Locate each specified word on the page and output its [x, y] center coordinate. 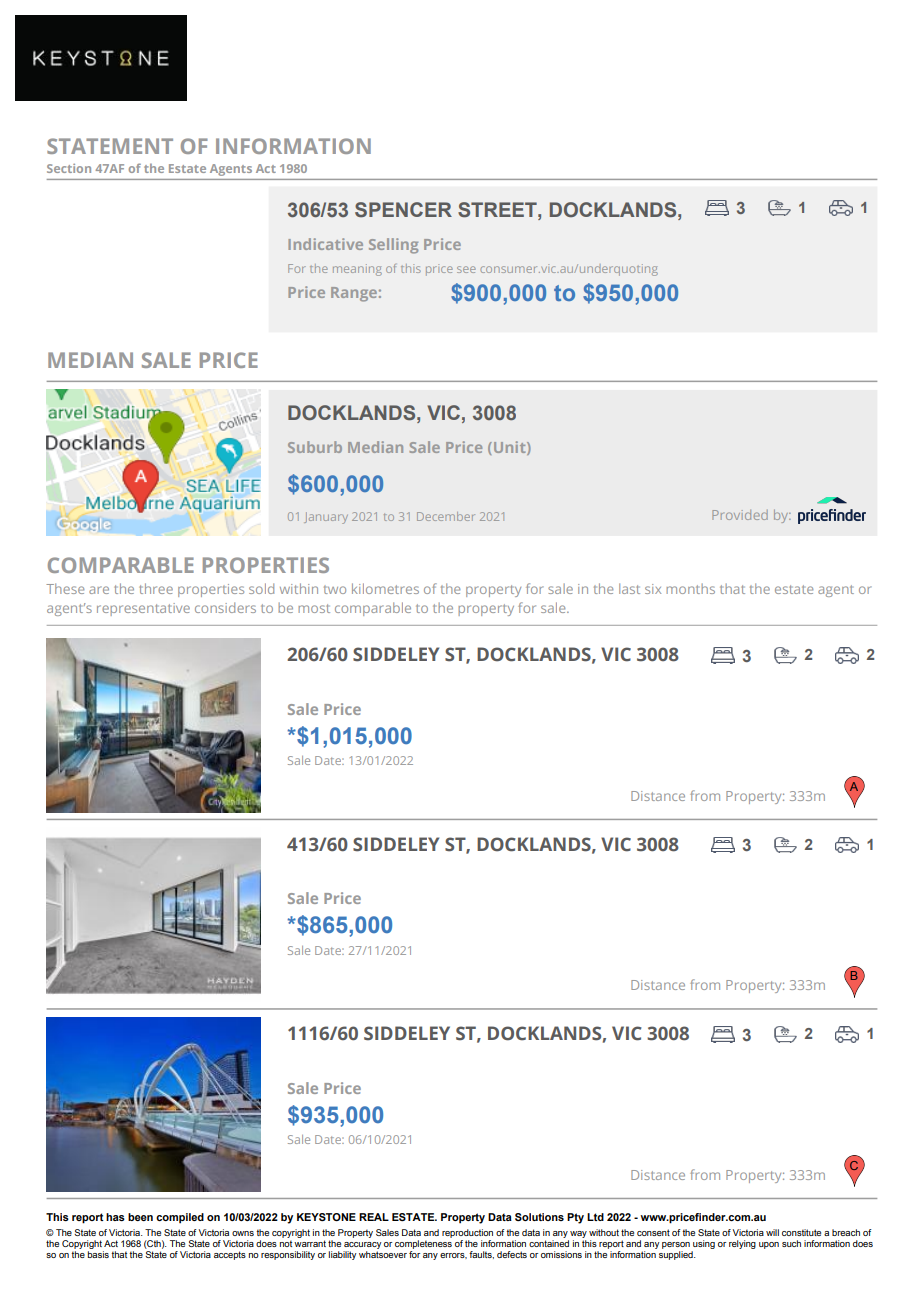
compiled [180, 1218]
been [140, 1217]
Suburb [315, 447]
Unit [511, 448]
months [690, 588]
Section [69, 168]
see [466, 269]
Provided [740, 515]
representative [143, 609]
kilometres [385, 588]
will [772, 1232]
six [653, 589]
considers [225, 607]
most [314, 608]
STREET [498, 210]
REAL [374, 1217]
